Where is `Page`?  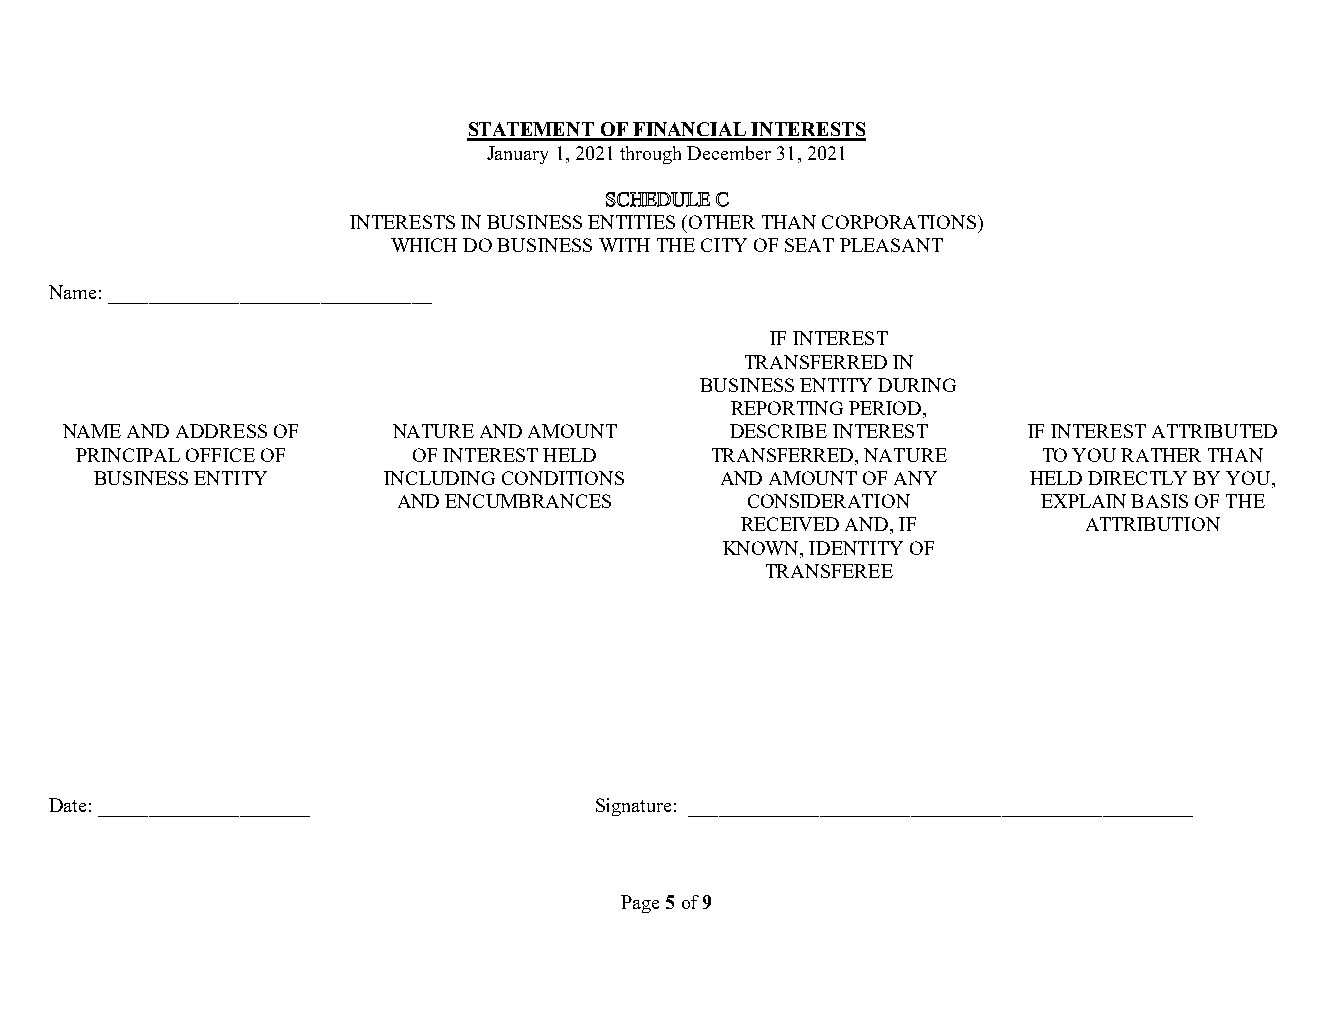 Page is located at coordinates (640, 904).
